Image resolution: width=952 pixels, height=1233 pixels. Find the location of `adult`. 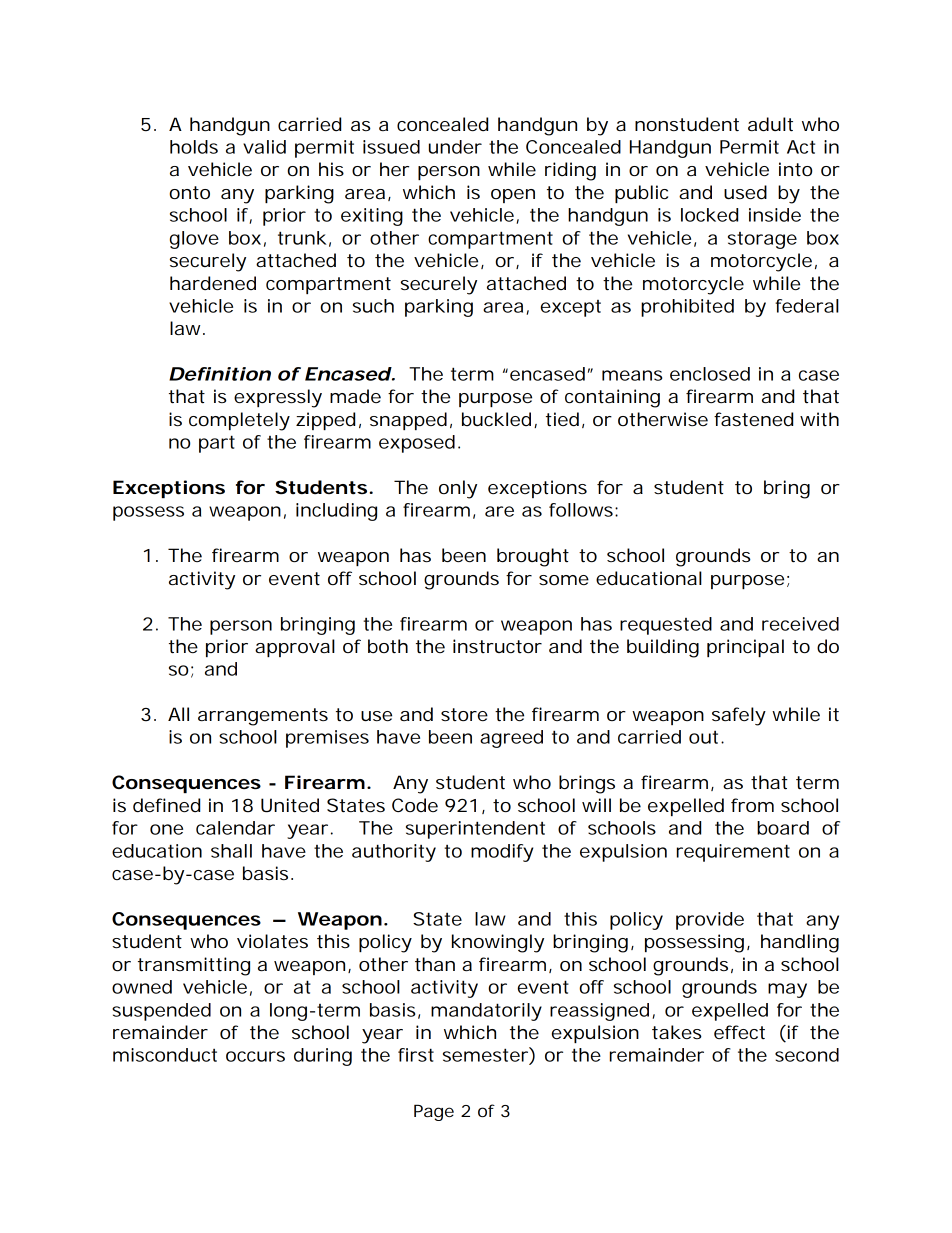

adult is located at coordinates (770, 124).
